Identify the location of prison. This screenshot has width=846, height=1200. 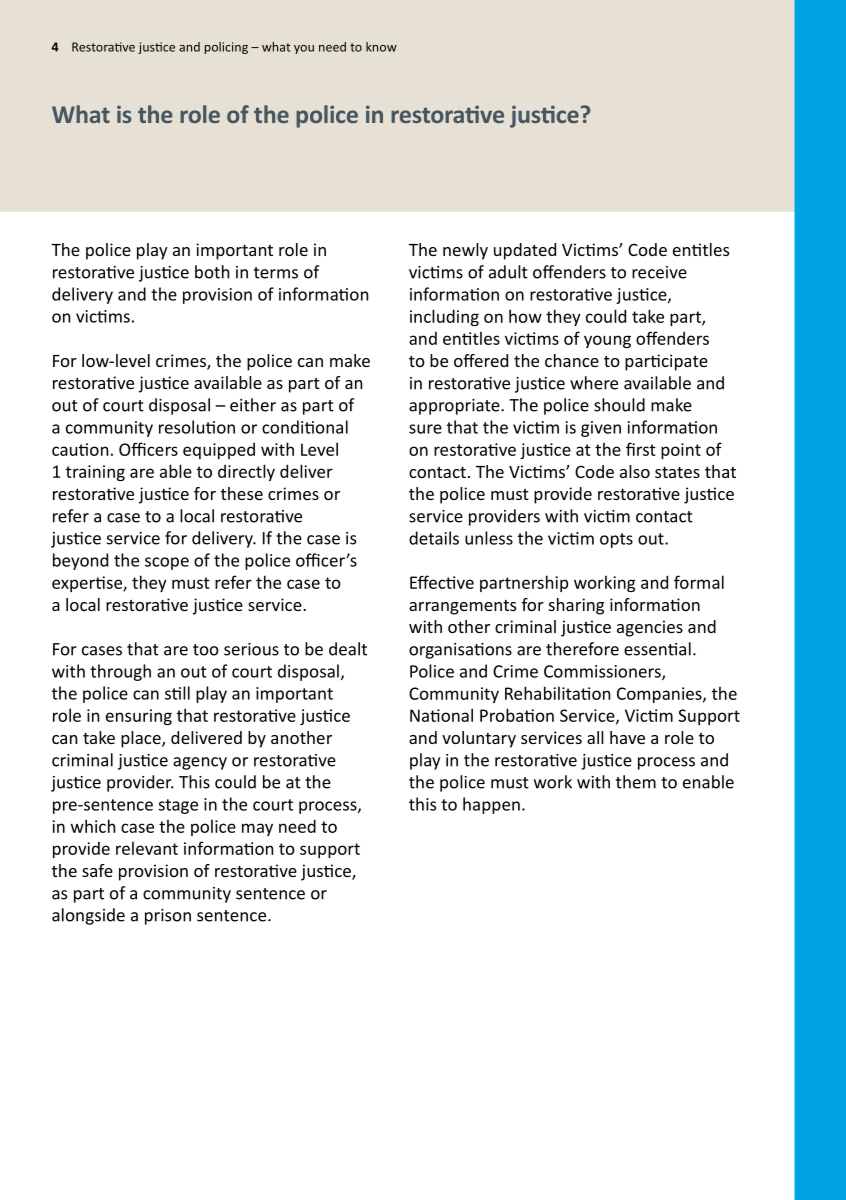
(168, 917).
